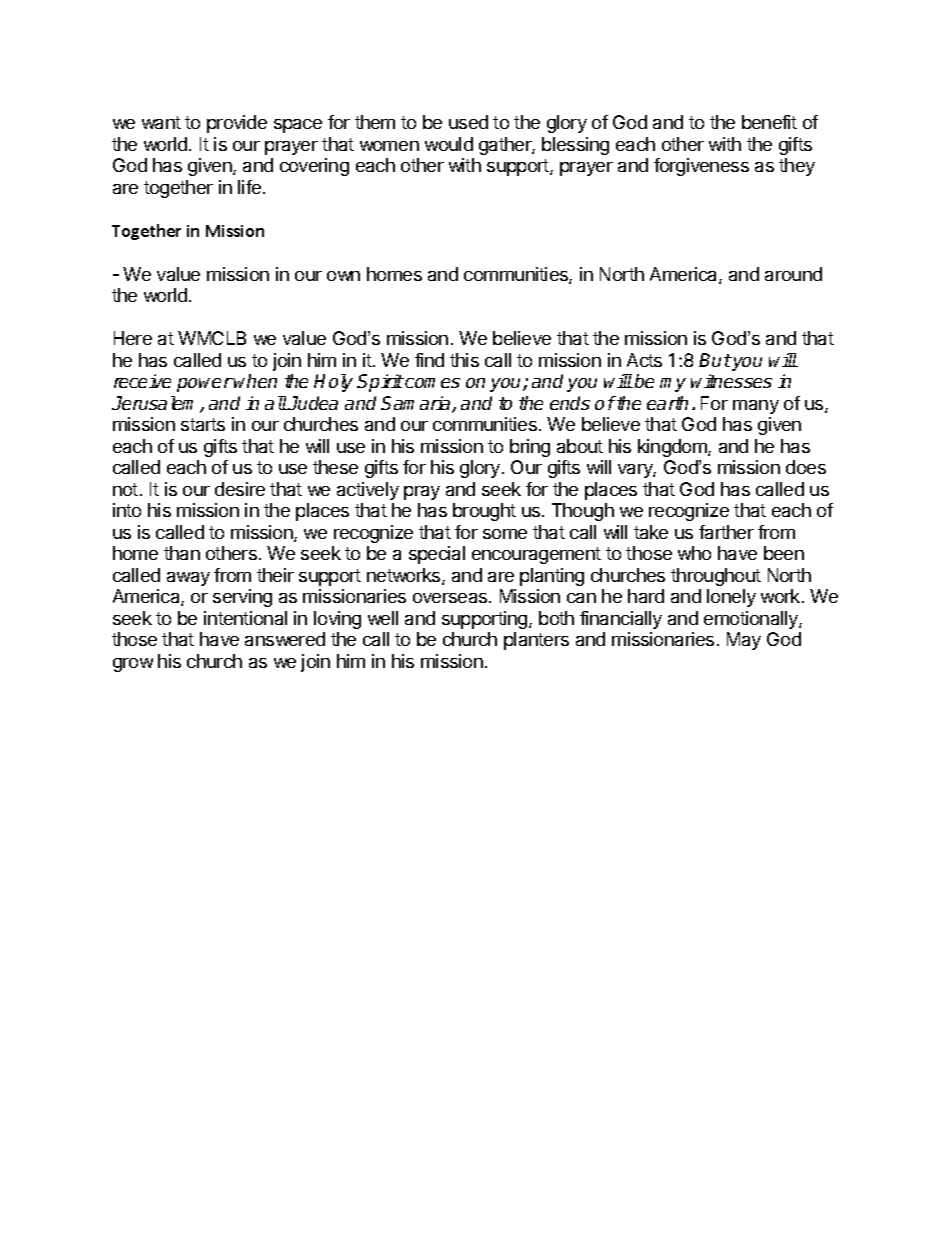 The height and width of the screenshot is (1233, 952). I want to click on desire, so click(240, 489).
